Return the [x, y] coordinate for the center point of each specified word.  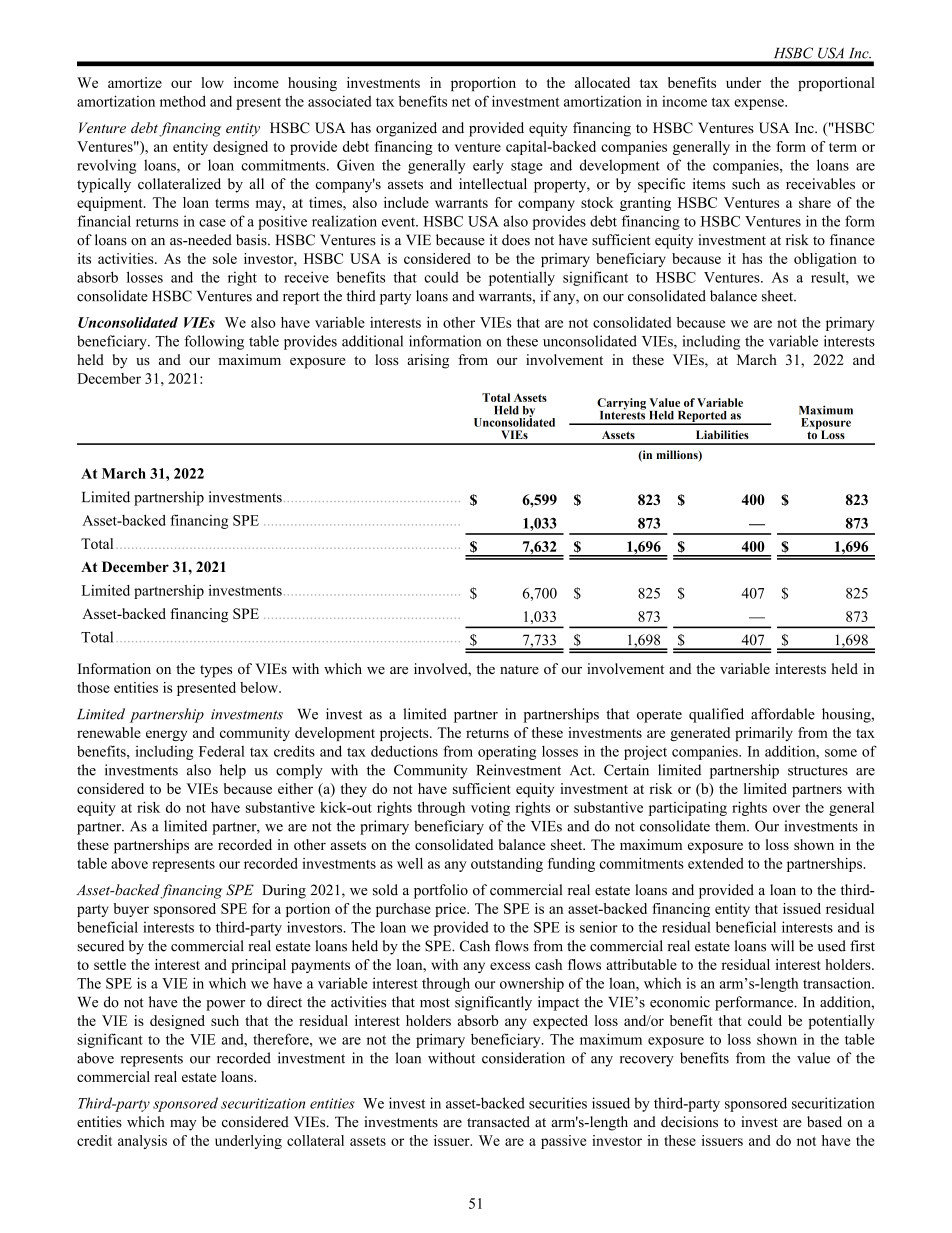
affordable [783, 714]
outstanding [507, 865]
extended [716, 863]
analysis [142, 1142]
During [284, 891]
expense [760, 104]
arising [428, 361]
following [214, 342]
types [216, 671]
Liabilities [722, 434]
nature [519, 670]
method [183, 101]
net [461, 102]
